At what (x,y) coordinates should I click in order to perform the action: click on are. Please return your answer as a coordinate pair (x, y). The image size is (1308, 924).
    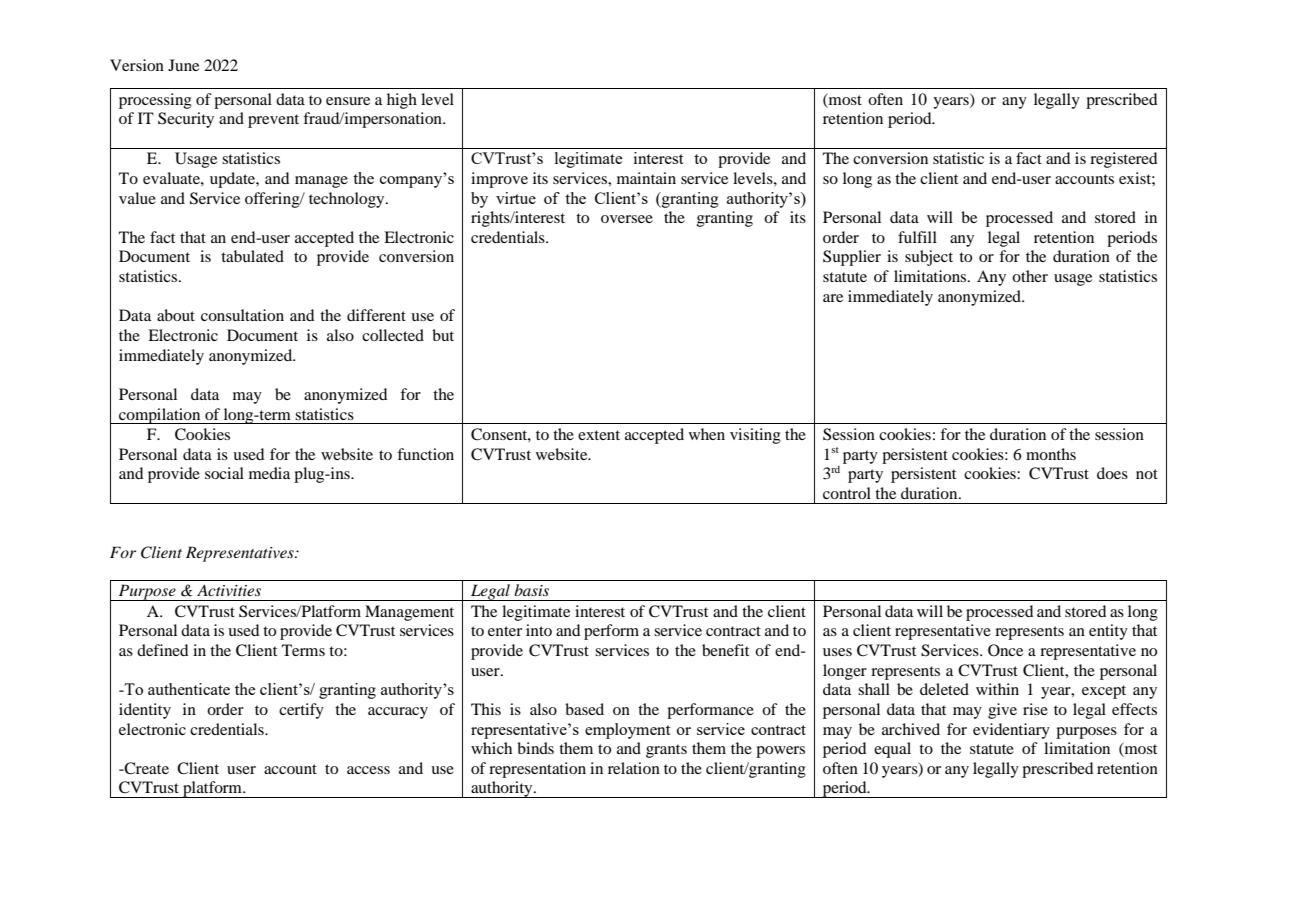
    Looking at the image, I should click on (833, 298).
